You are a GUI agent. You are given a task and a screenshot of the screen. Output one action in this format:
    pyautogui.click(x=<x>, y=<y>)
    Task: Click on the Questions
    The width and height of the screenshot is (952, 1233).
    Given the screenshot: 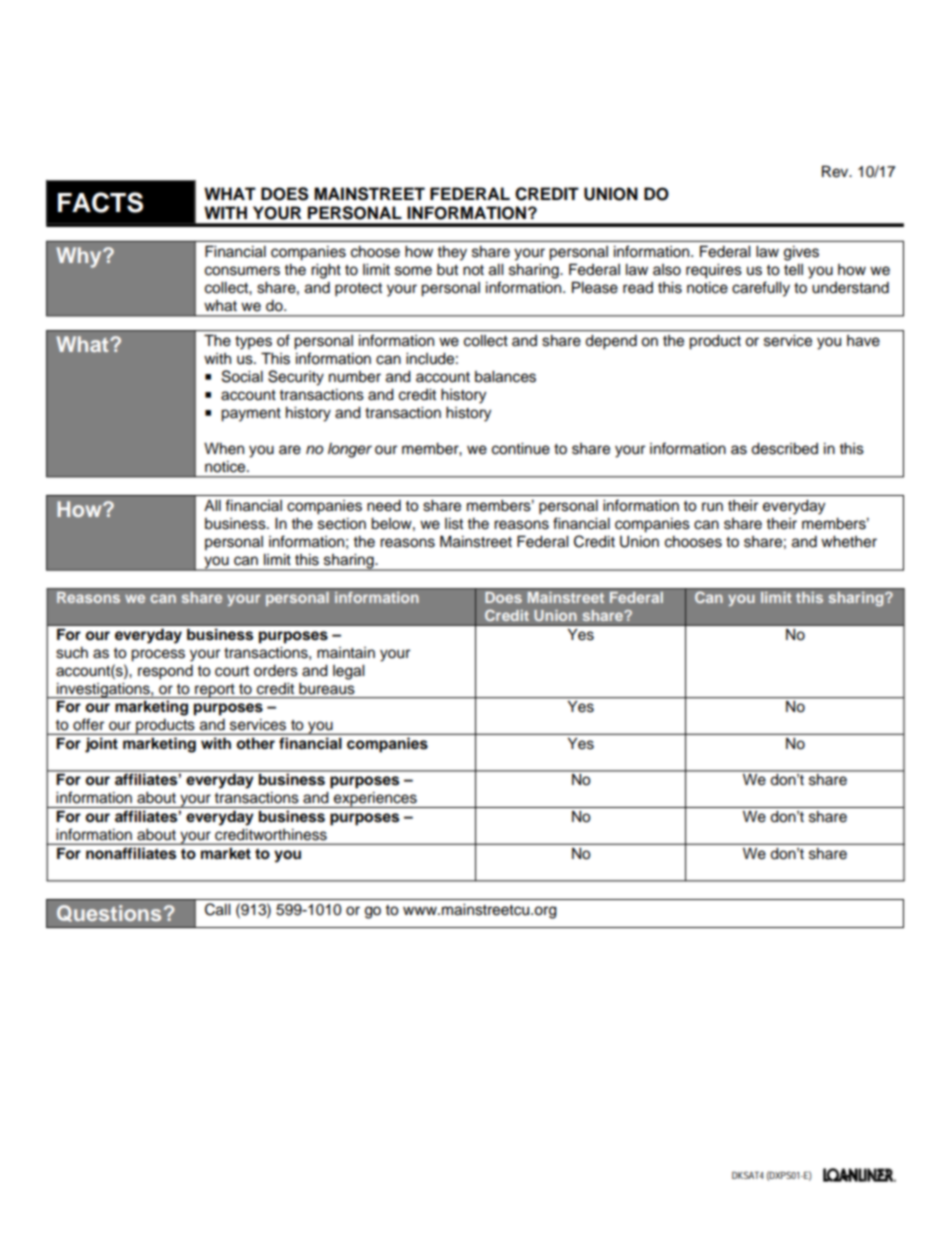 What is the action you would take?
    pyautogui.click(x=109, y=913)
